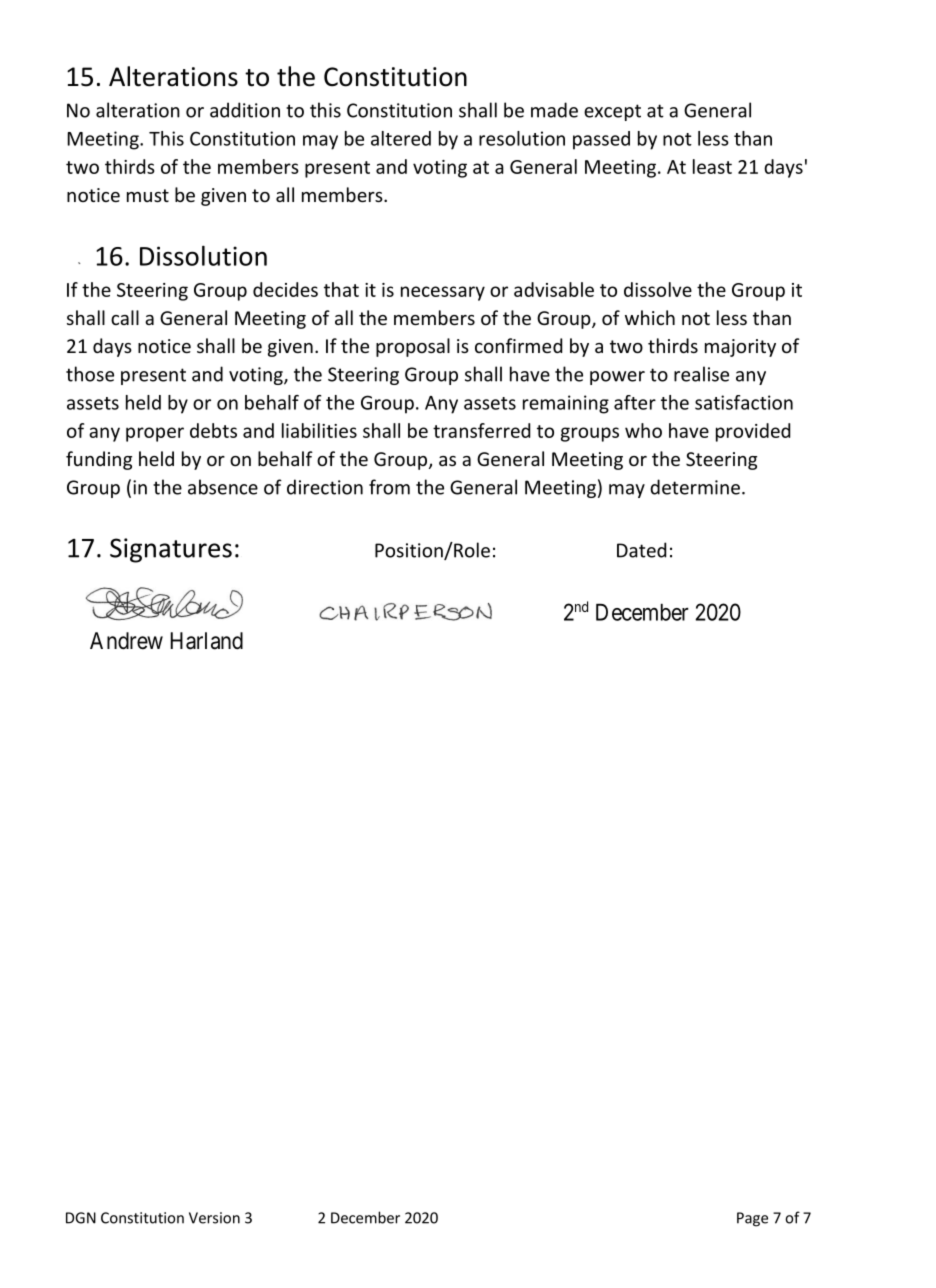 This page has height=1288, width=936. I want to click on must, so click(148, 195).
